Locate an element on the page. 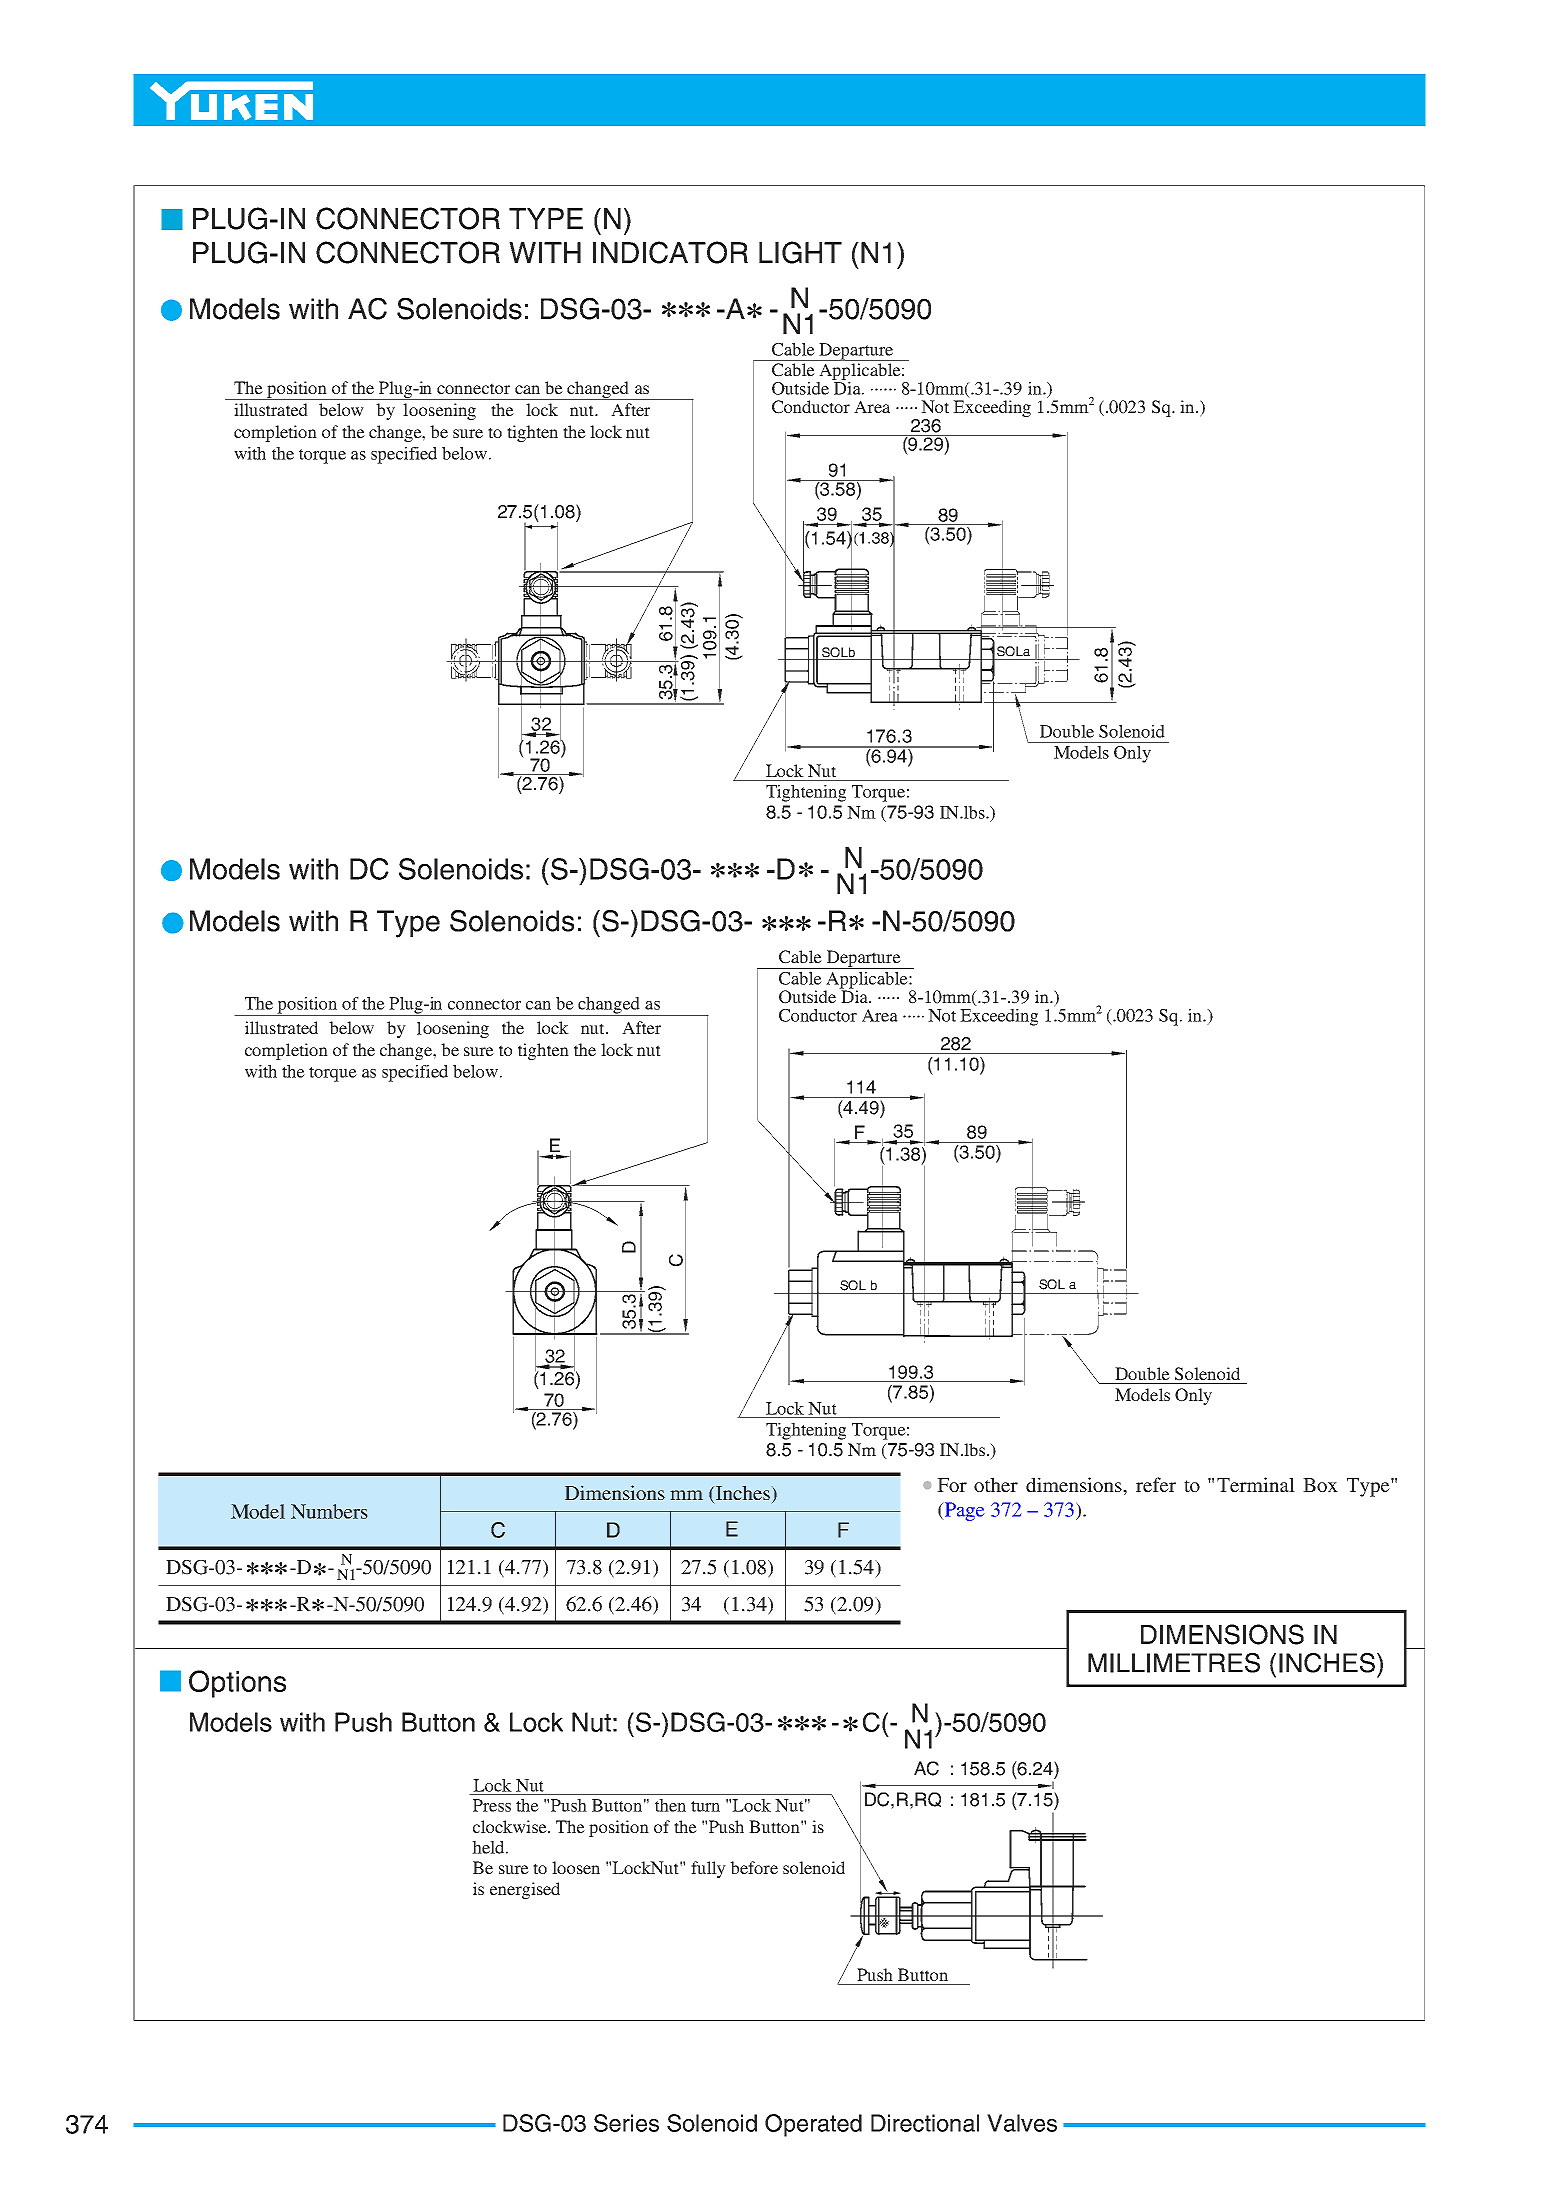 This document has width=1558, height=2205. Terminal is located at coordinates (1256, 1484).
